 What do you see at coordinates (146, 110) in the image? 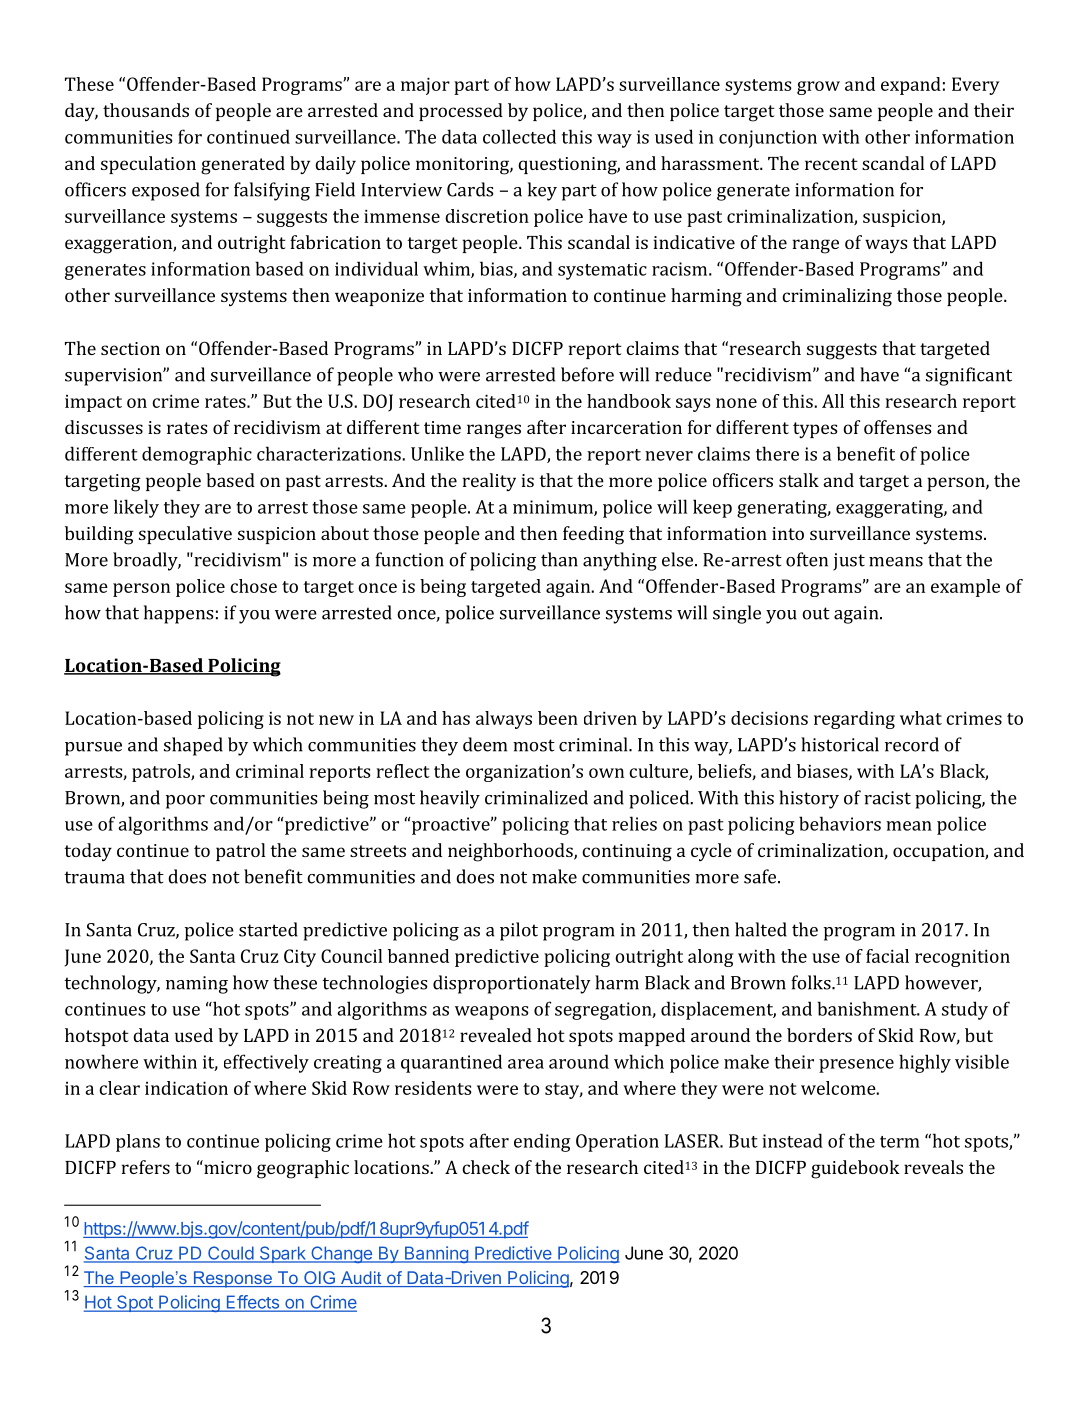
I see `thousands` at bounding box center [146, 110].
